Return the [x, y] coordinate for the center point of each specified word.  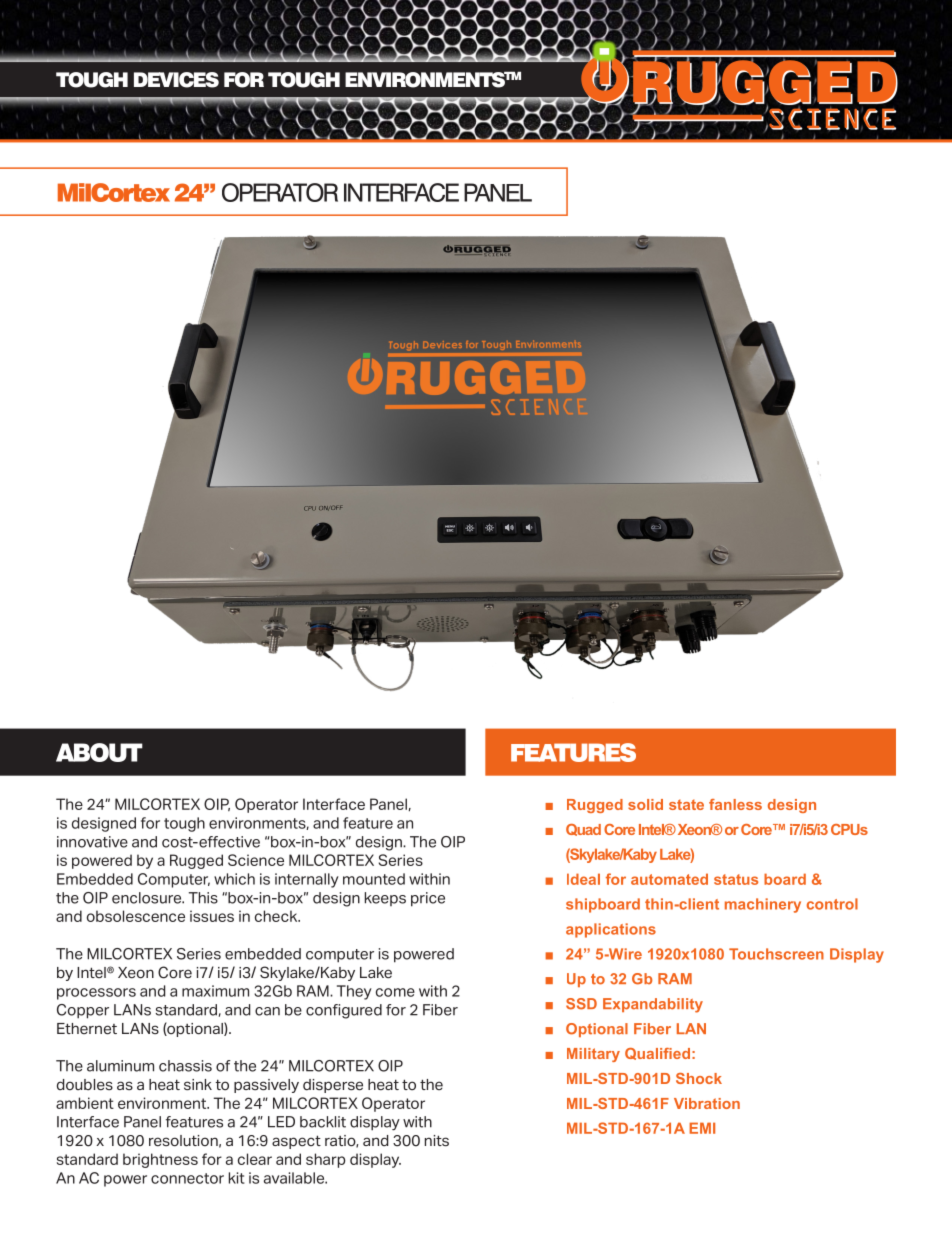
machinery [763, 905]
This [203, 898]
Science [256, 860]
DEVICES [176, 80]
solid [645, 804]
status [736, 879]
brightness [160, 1160]
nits [437, 1141]
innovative [92, 842]
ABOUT [99, 752]
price [428, 899]
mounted [374, 879]
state [686, 804]
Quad [583, 830]
